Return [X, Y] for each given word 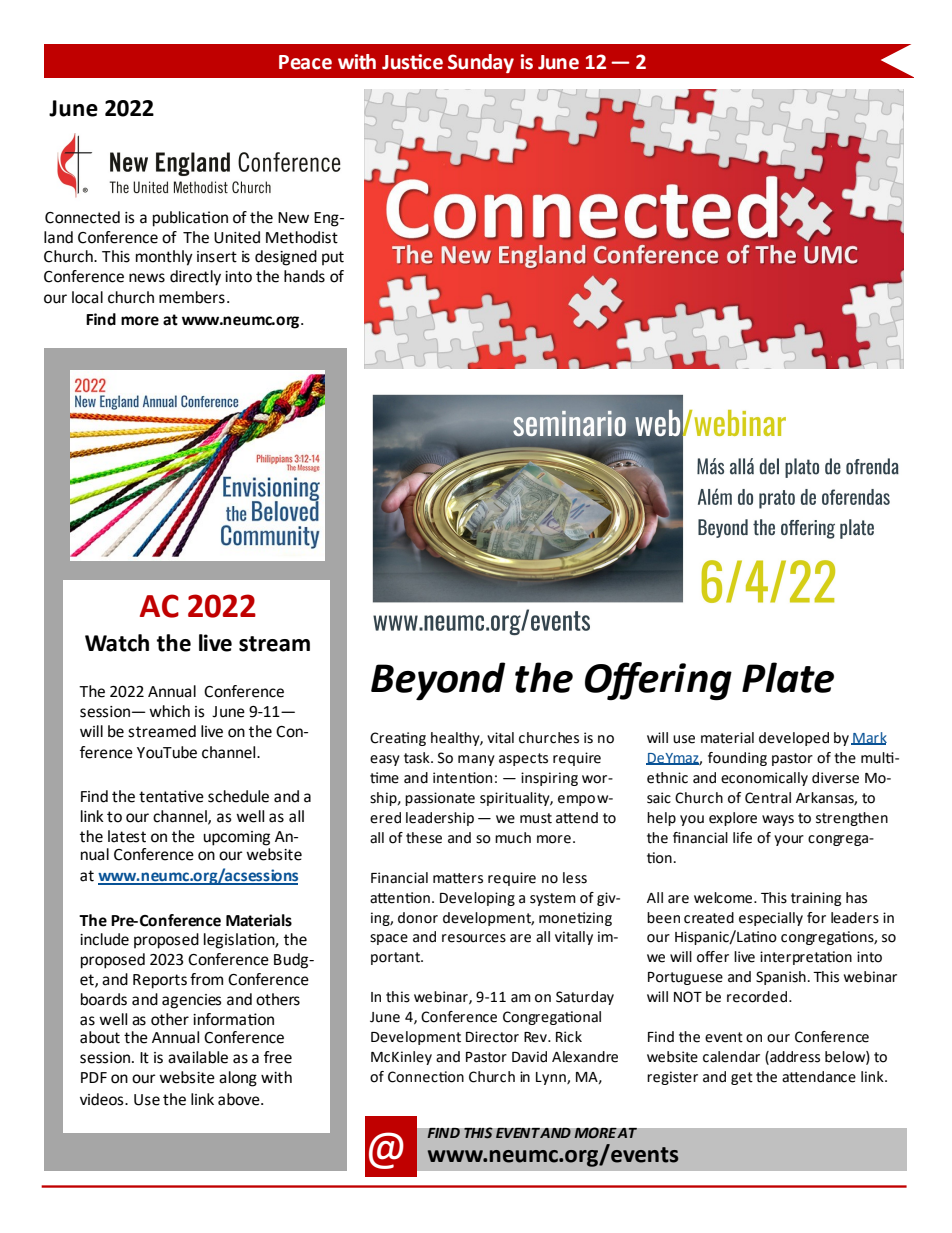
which [169, 711]
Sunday [481, 63]
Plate [788, 677]
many [476, 760]
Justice [412, 62]
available [198, 1057]
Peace [305, 62]
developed [794, 739]
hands [304, 276]
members [192, 297]
